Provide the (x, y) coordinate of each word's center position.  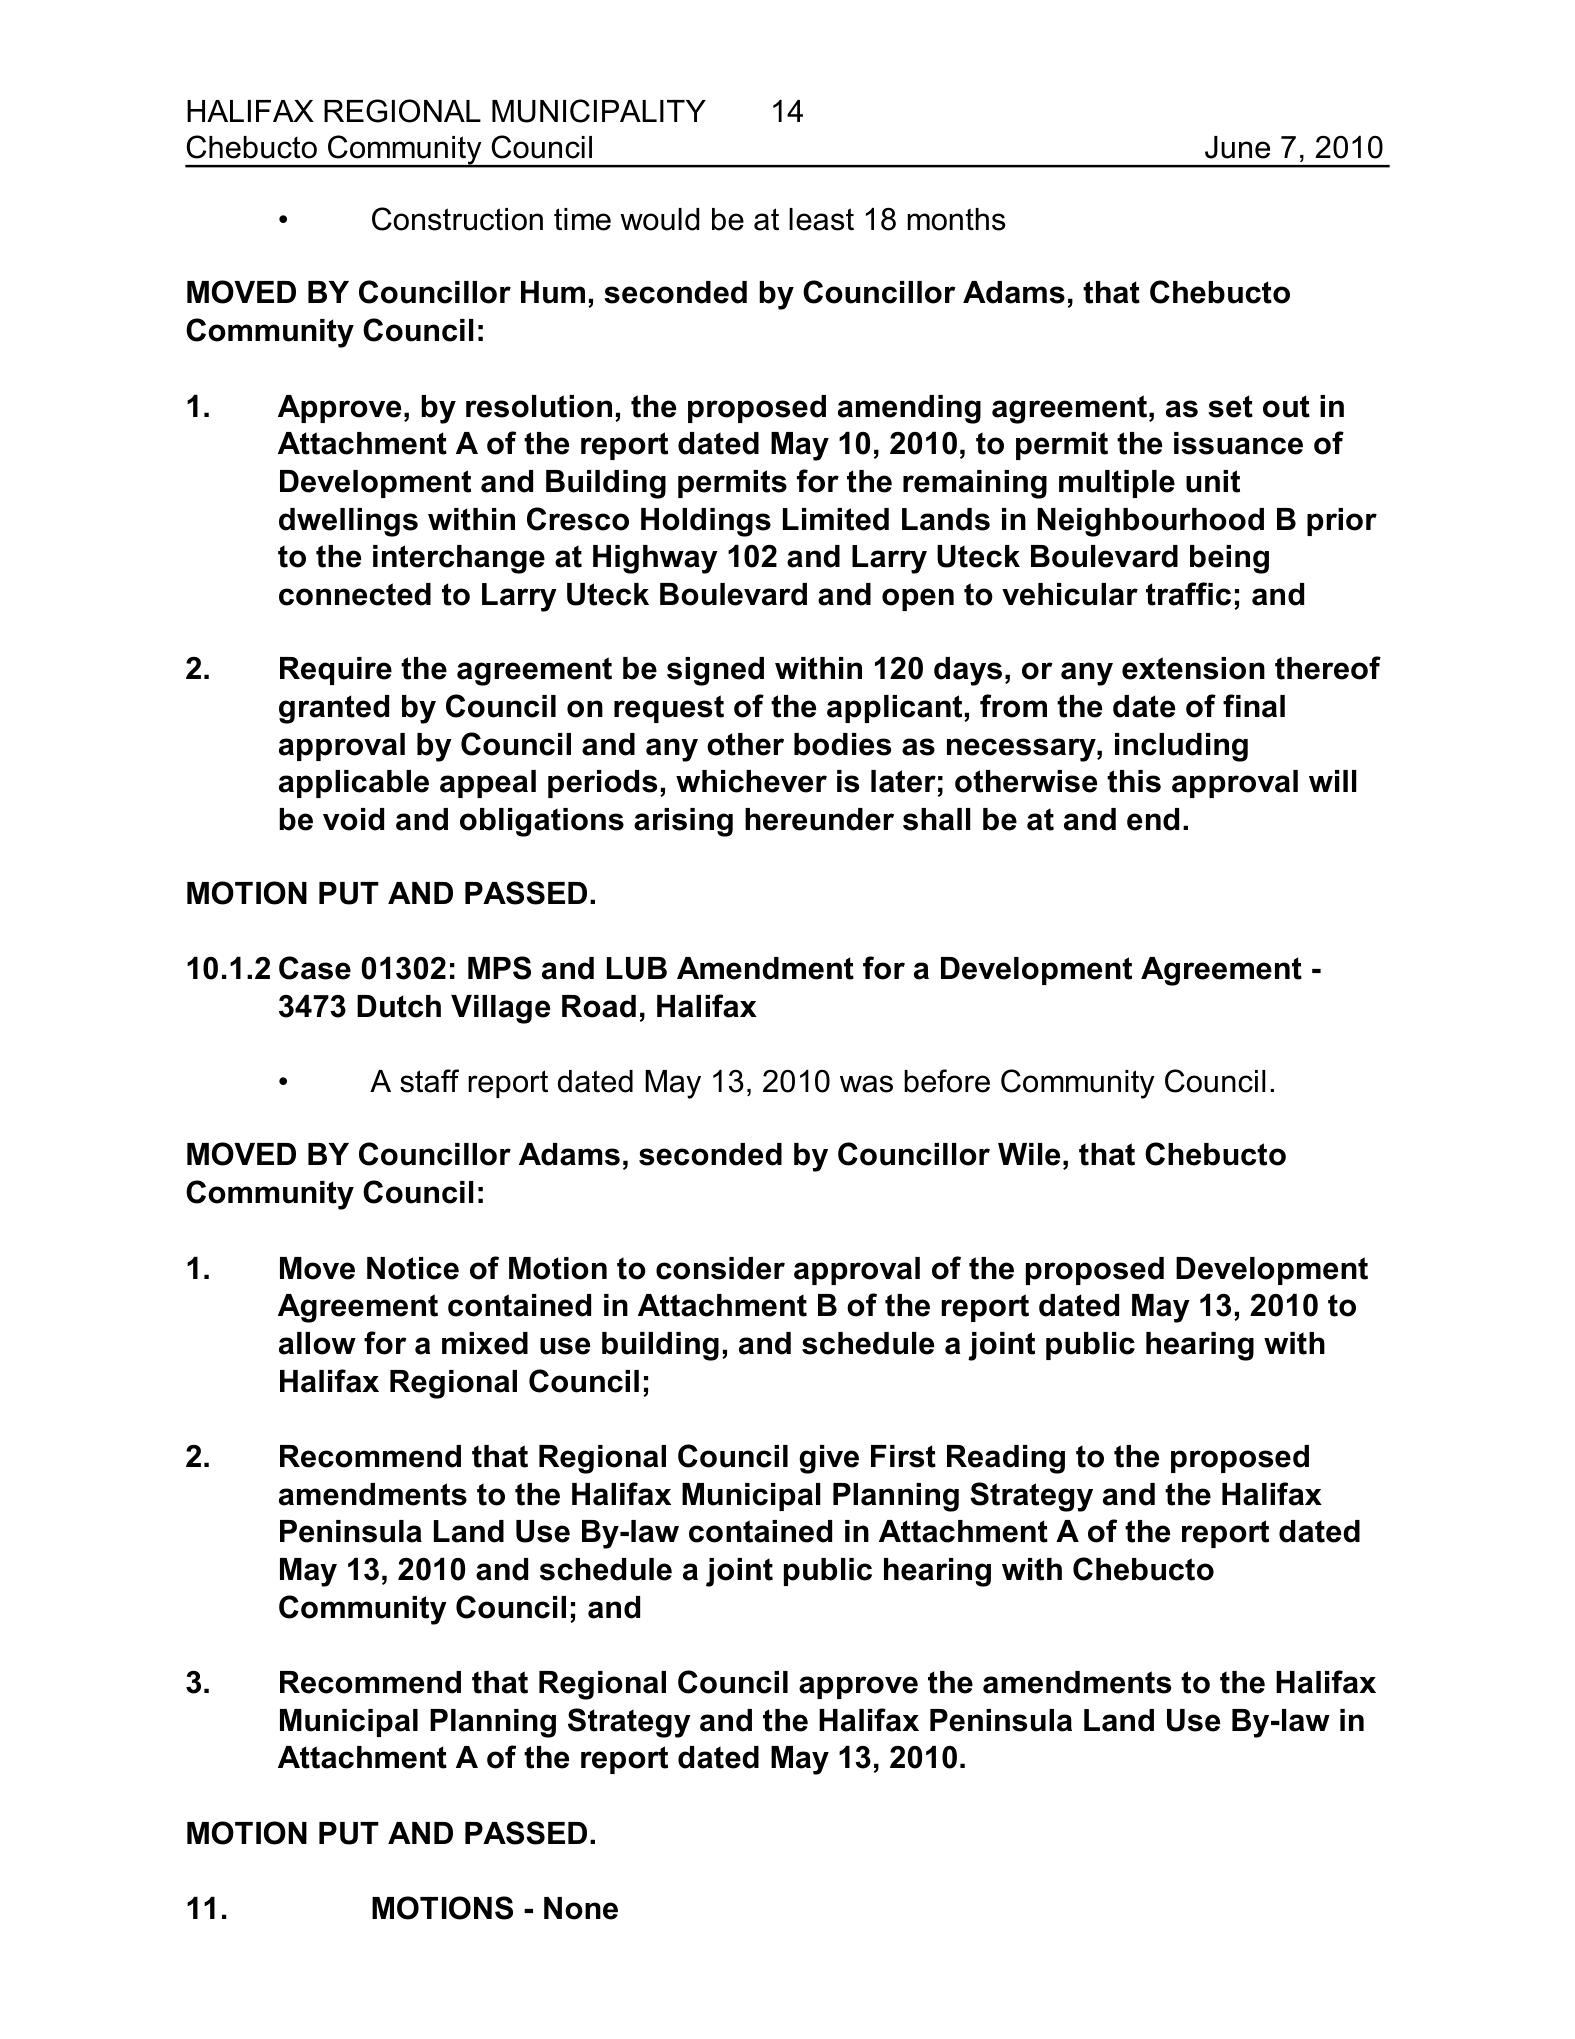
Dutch (399, 1006)
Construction (457, 219)
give (829, 1459)
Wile (1029, 1154)
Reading (1006, 1459)
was (866, 1084)
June (1237, 147)
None (581, 1908)
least (821, 219)
